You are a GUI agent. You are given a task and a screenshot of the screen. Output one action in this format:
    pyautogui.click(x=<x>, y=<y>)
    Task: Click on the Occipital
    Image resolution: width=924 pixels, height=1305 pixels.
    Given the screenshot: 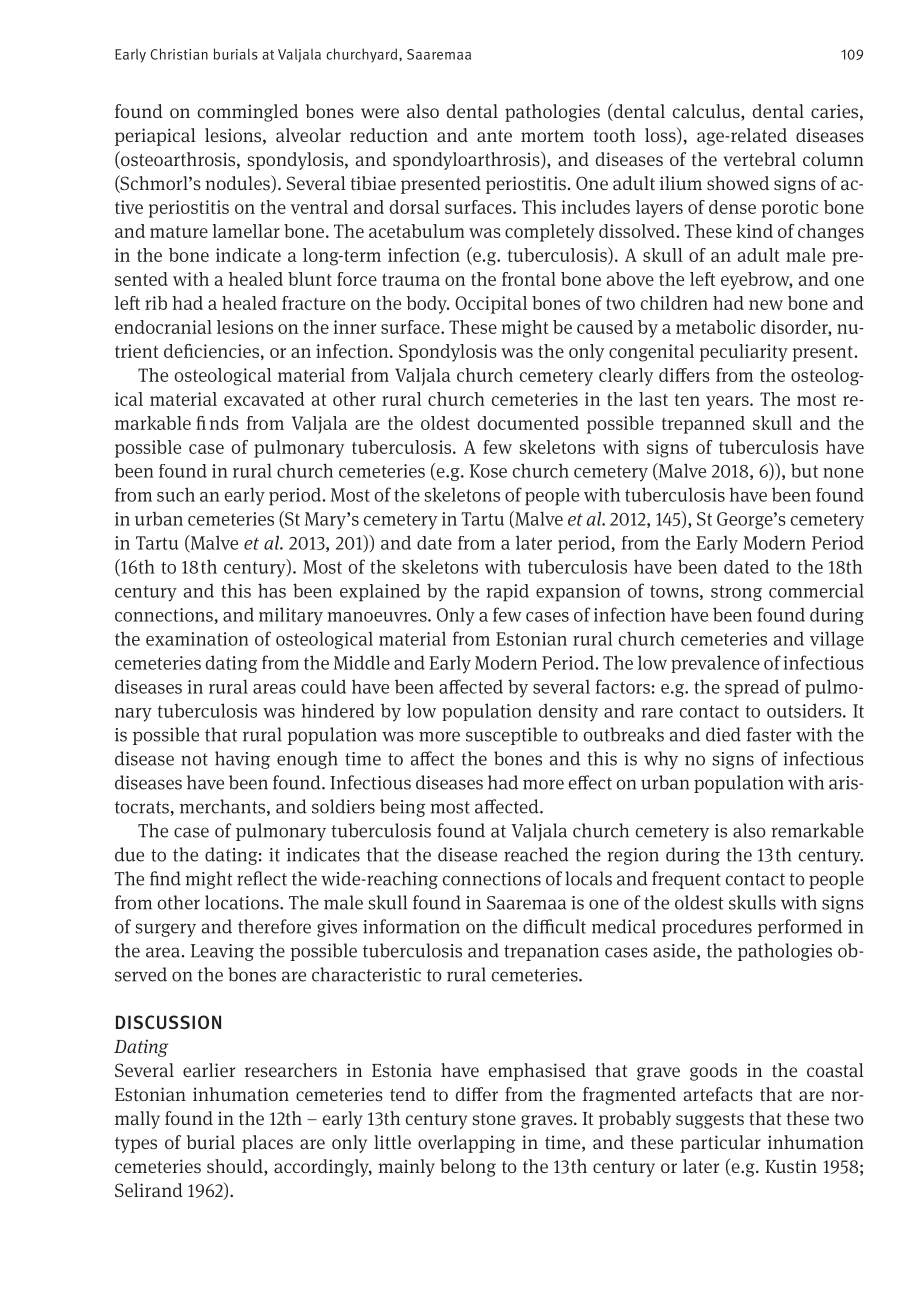 What is the action you would take?
    pyautogui.click(x=491, y=305)
